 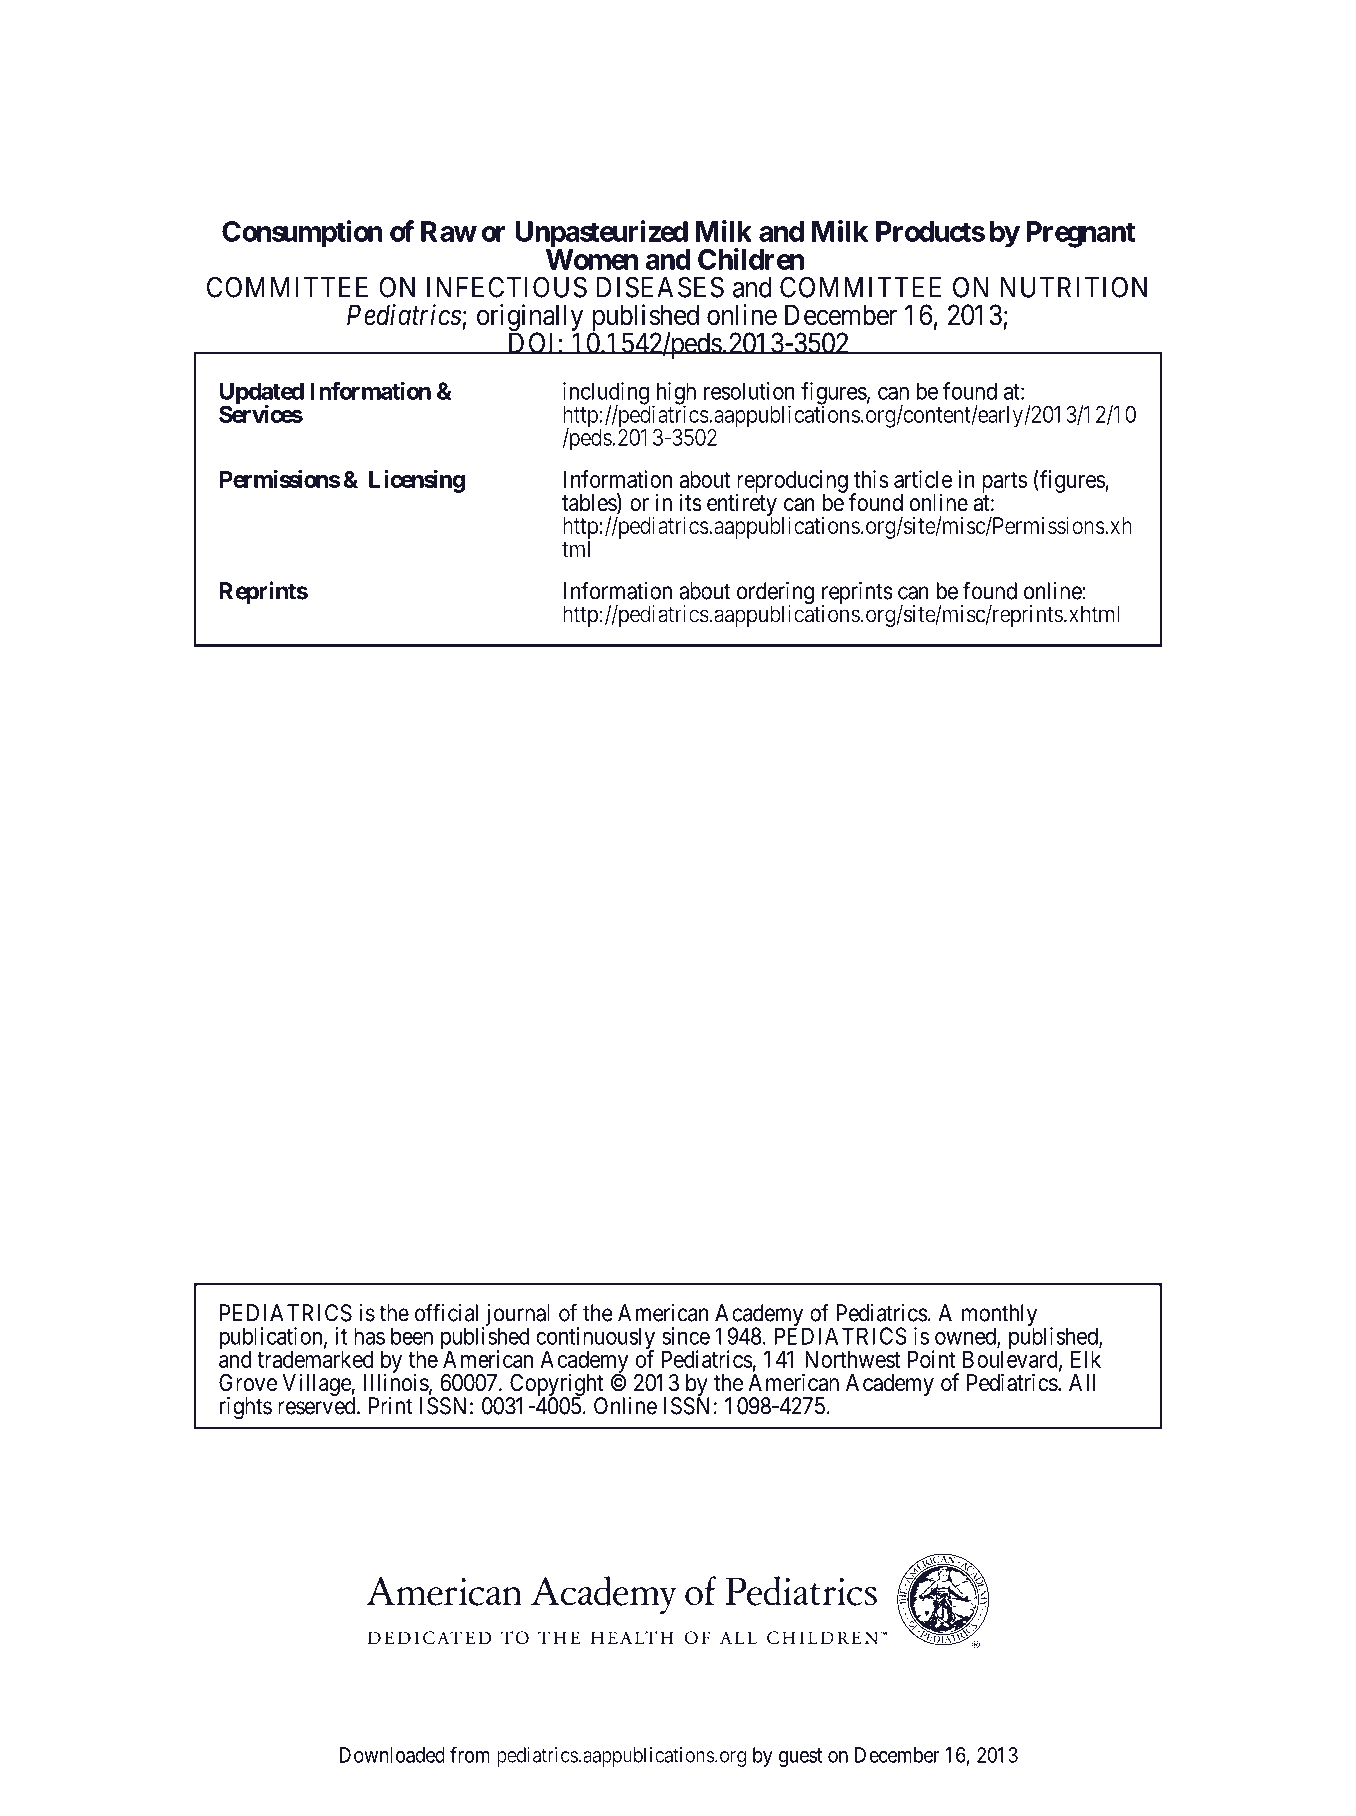 I want to click on since, so click(x=686, y=1336).
